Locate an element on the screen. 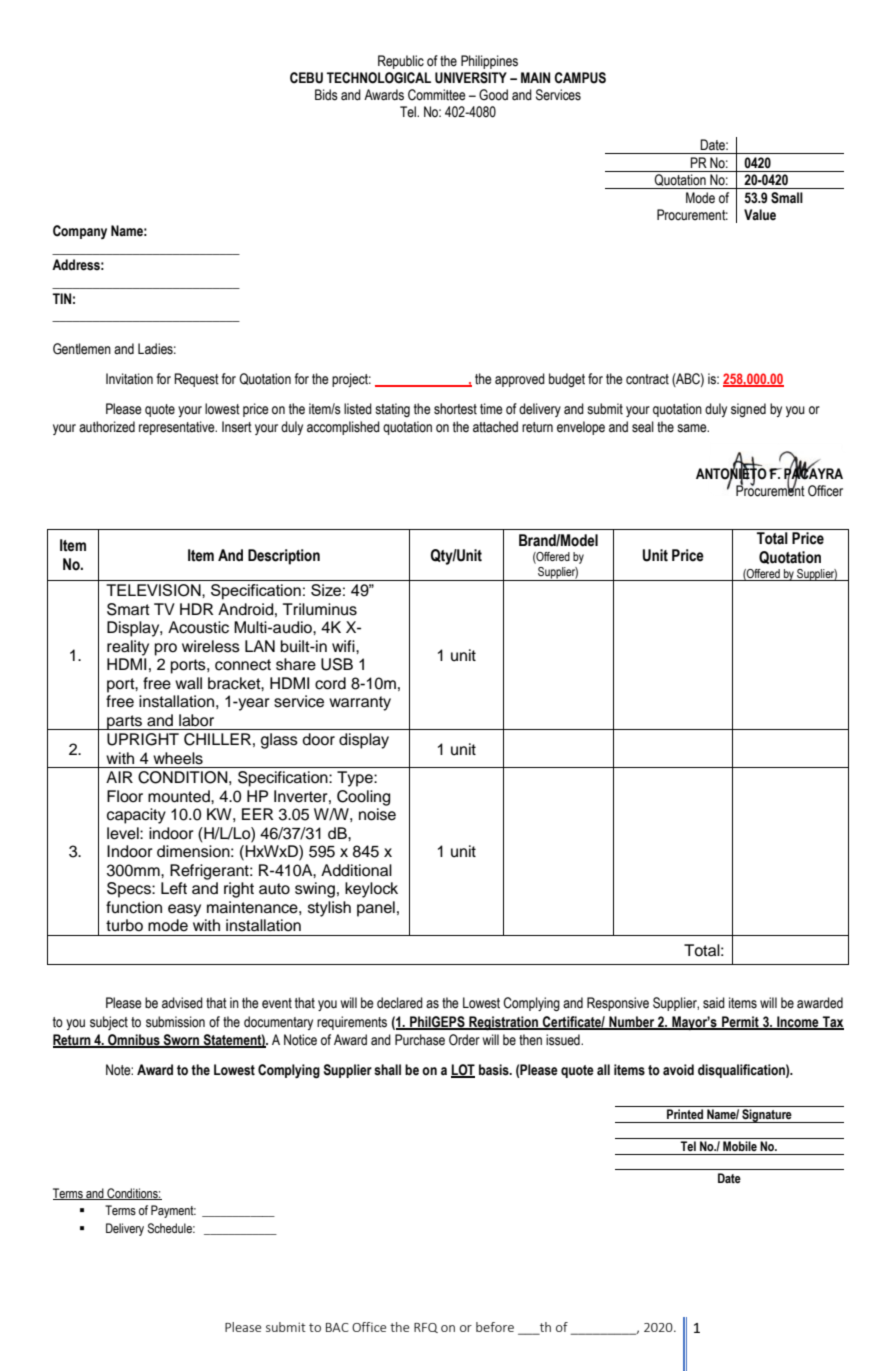 Image resolution: width=896 pixels, height=1371 pixels. panel is located at coordinates (376, 909).
